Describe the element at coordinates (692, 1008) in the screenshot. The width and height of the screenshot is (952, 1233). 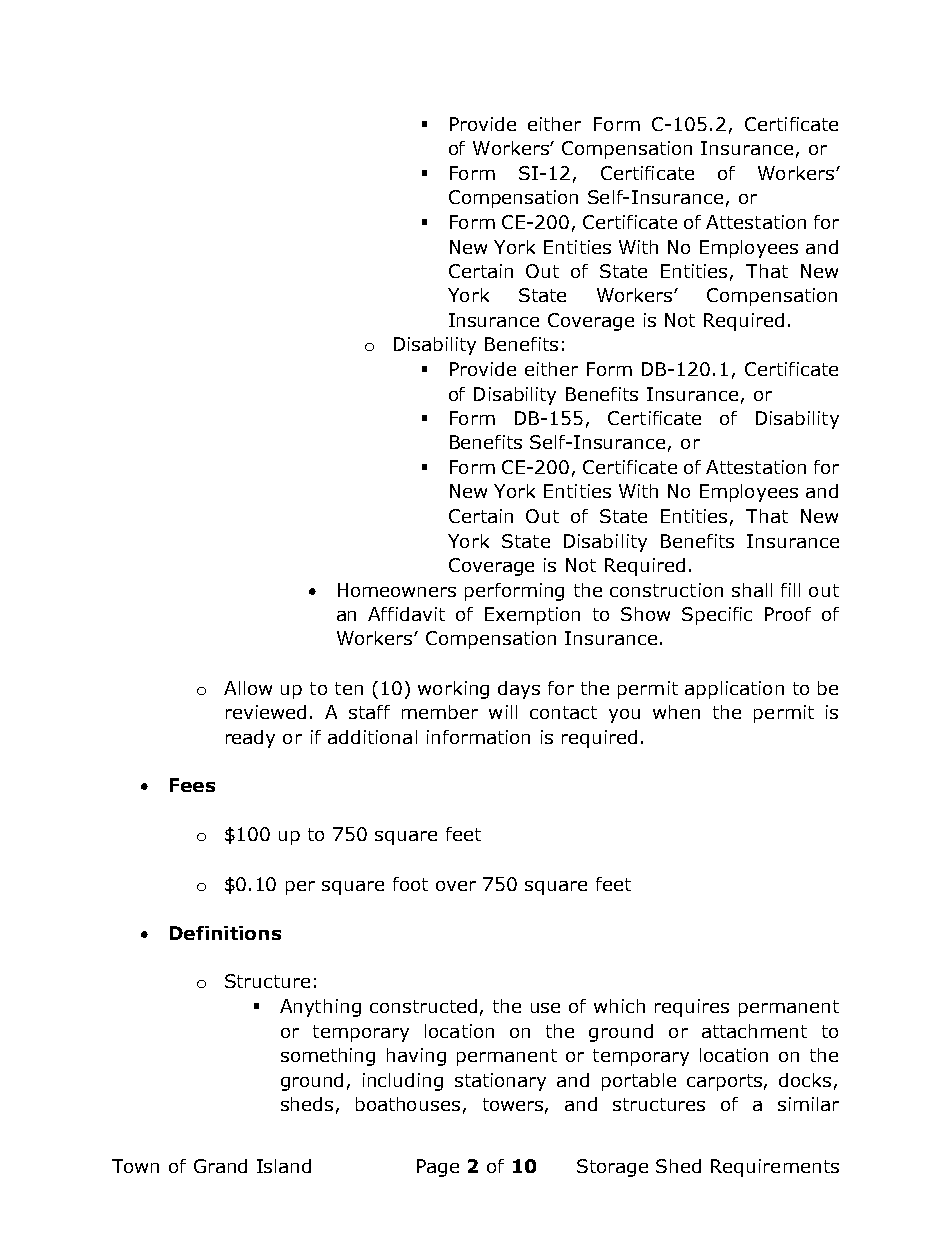
I see `requires` at that location.
